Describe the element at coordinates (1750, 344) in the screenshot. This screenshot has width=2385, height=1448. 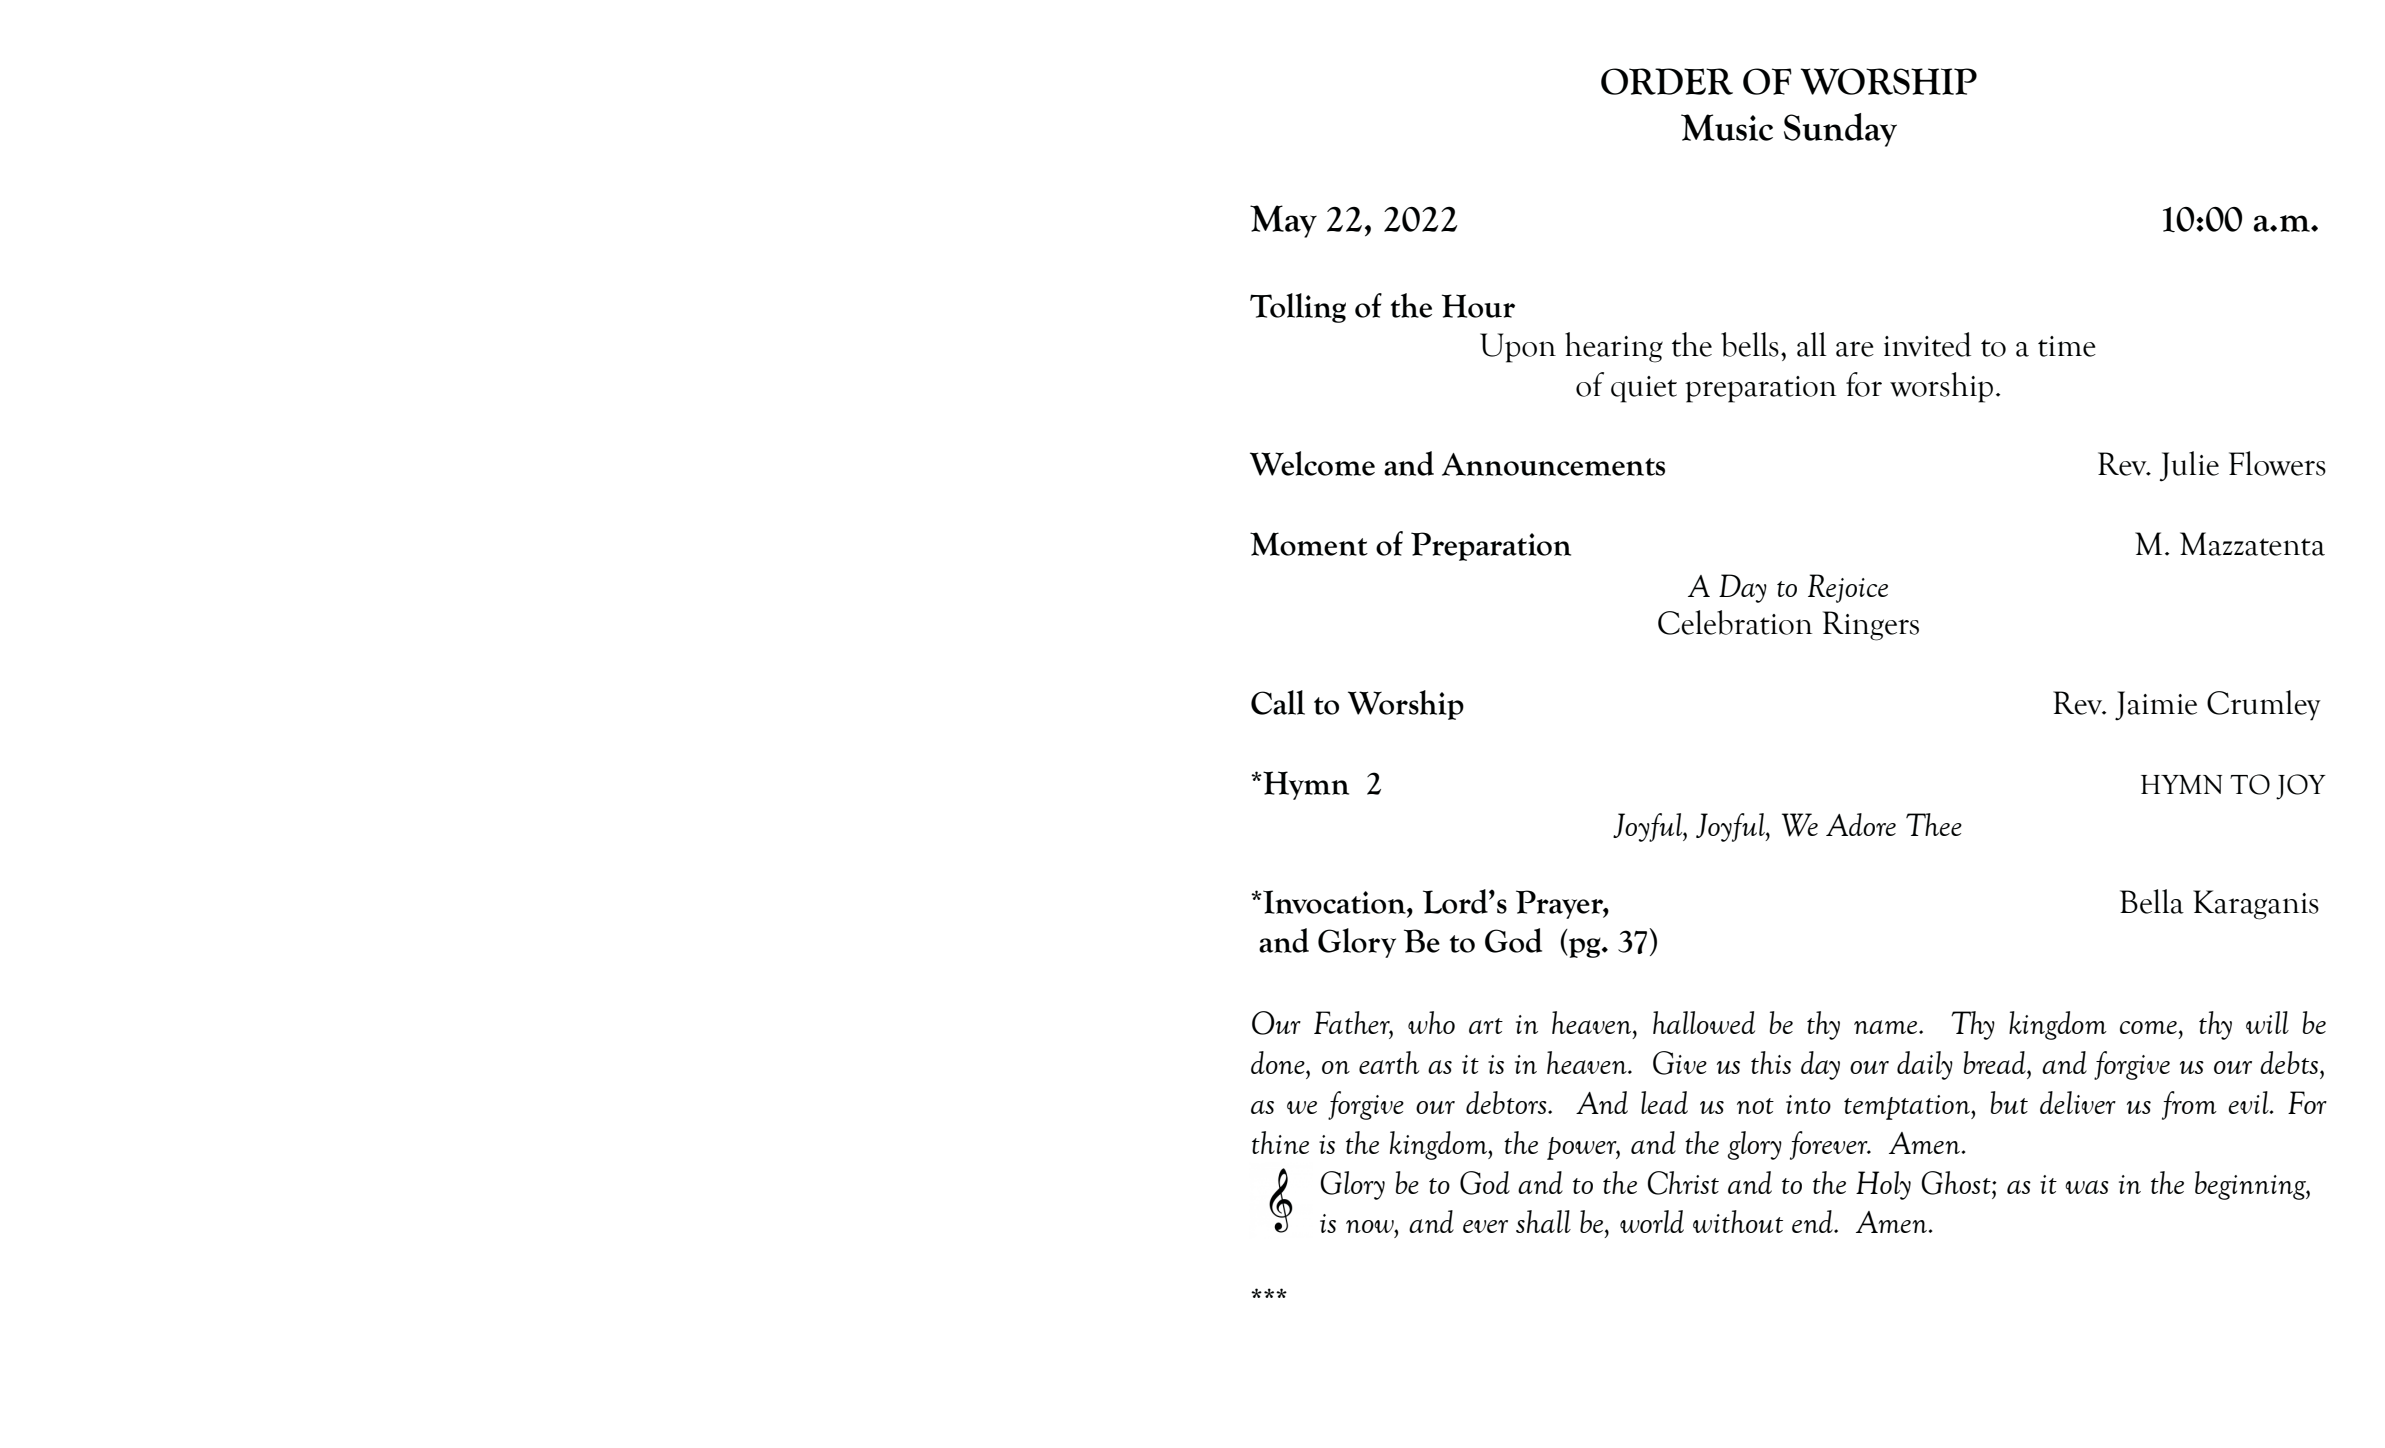
I see `bells` at that location.
